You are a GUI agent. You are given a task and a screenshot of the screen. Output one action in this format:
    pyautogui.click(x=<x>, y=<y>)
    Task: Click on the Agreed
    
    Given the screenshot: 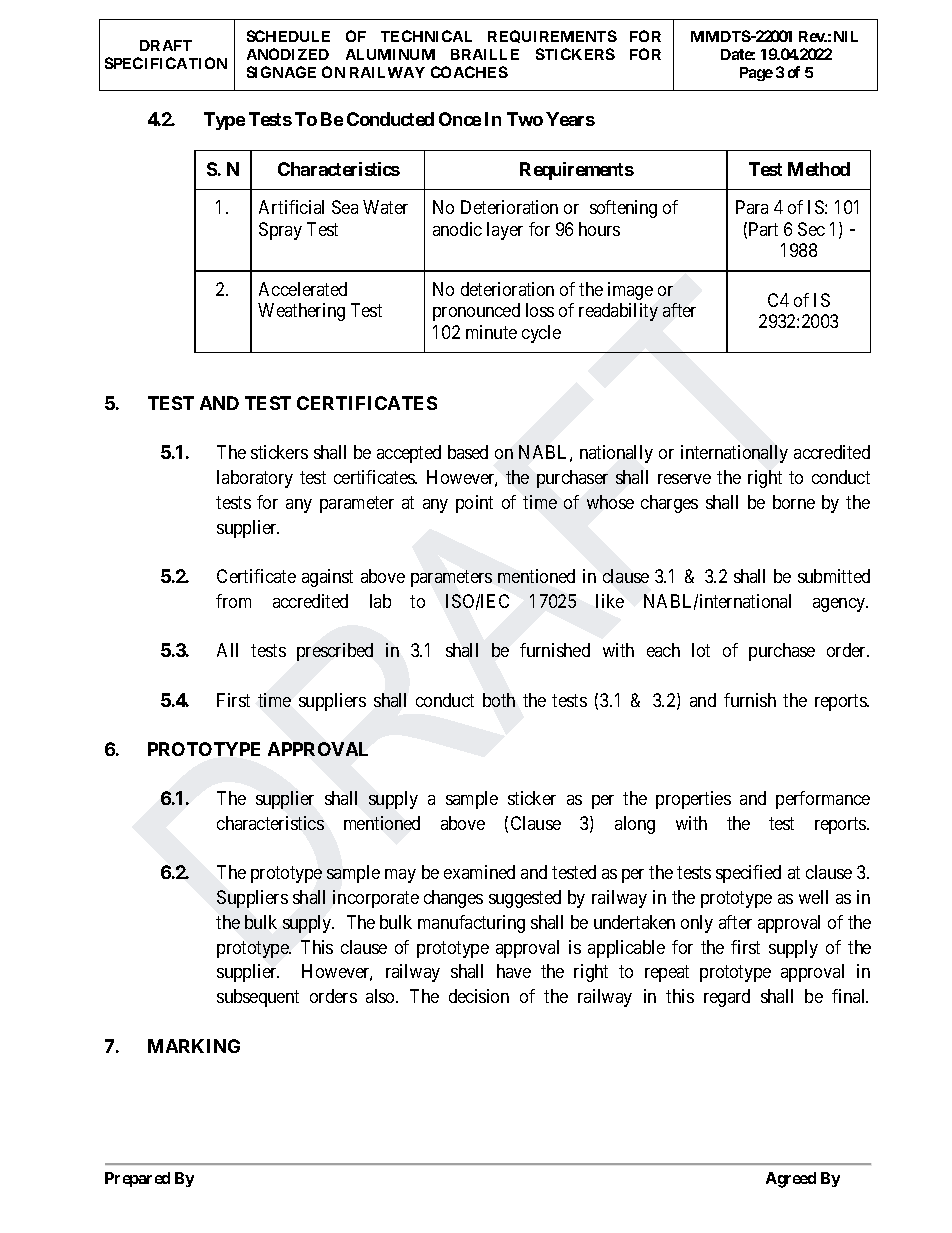 What is the action you would take?
    pyautogui.click(x=791, y=1180)
